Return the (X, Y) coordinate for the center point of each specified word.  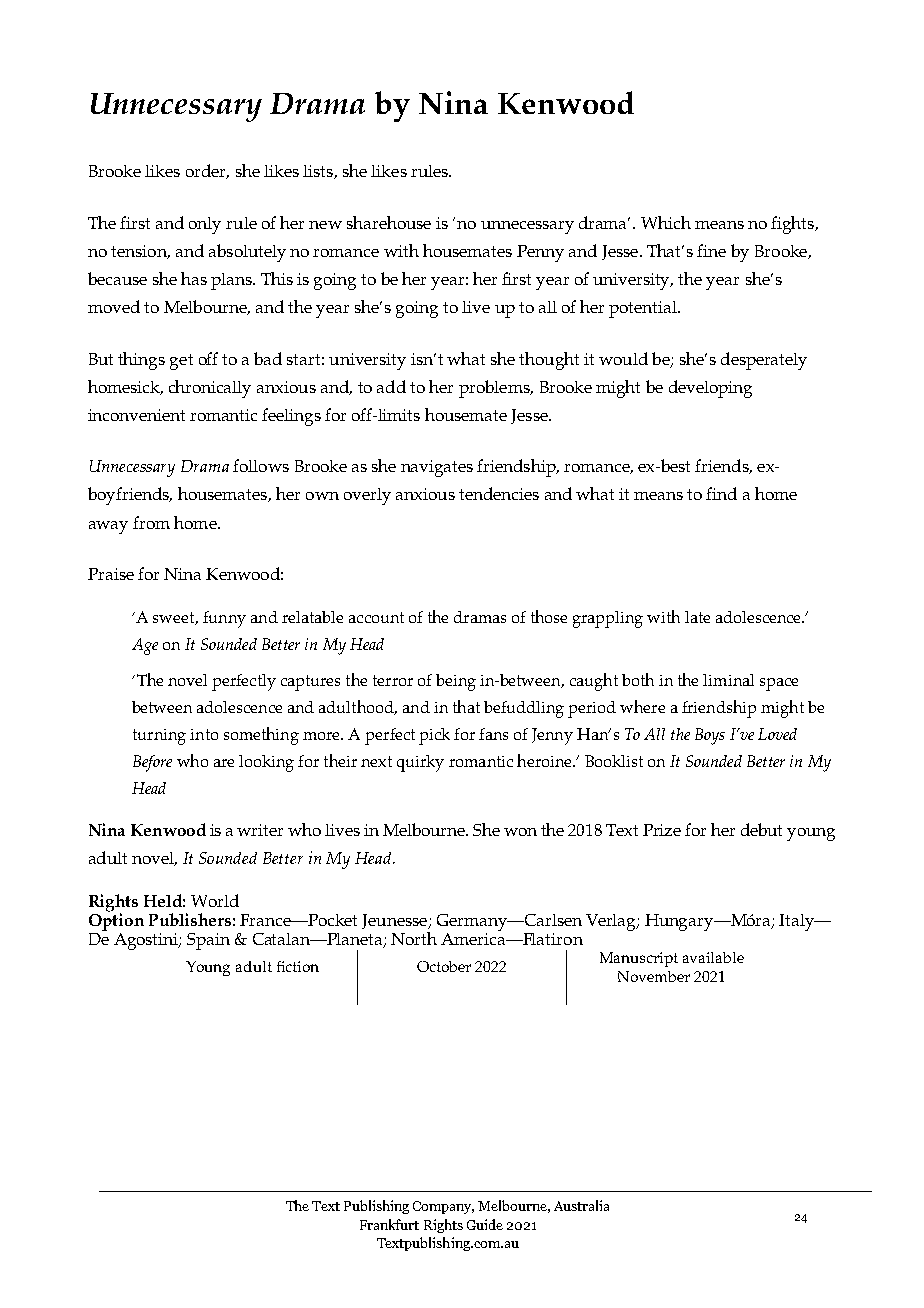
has (194, 278)
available (713, 957)
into (204, 734)
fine (711, 250)
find (721, 493)
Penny (540, 253)
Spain (208, 941)
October (444, 966)
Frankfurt (389, 1224)
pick (434, 736)
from (151, 522)
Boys (710, 736)
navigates (437, 468)
